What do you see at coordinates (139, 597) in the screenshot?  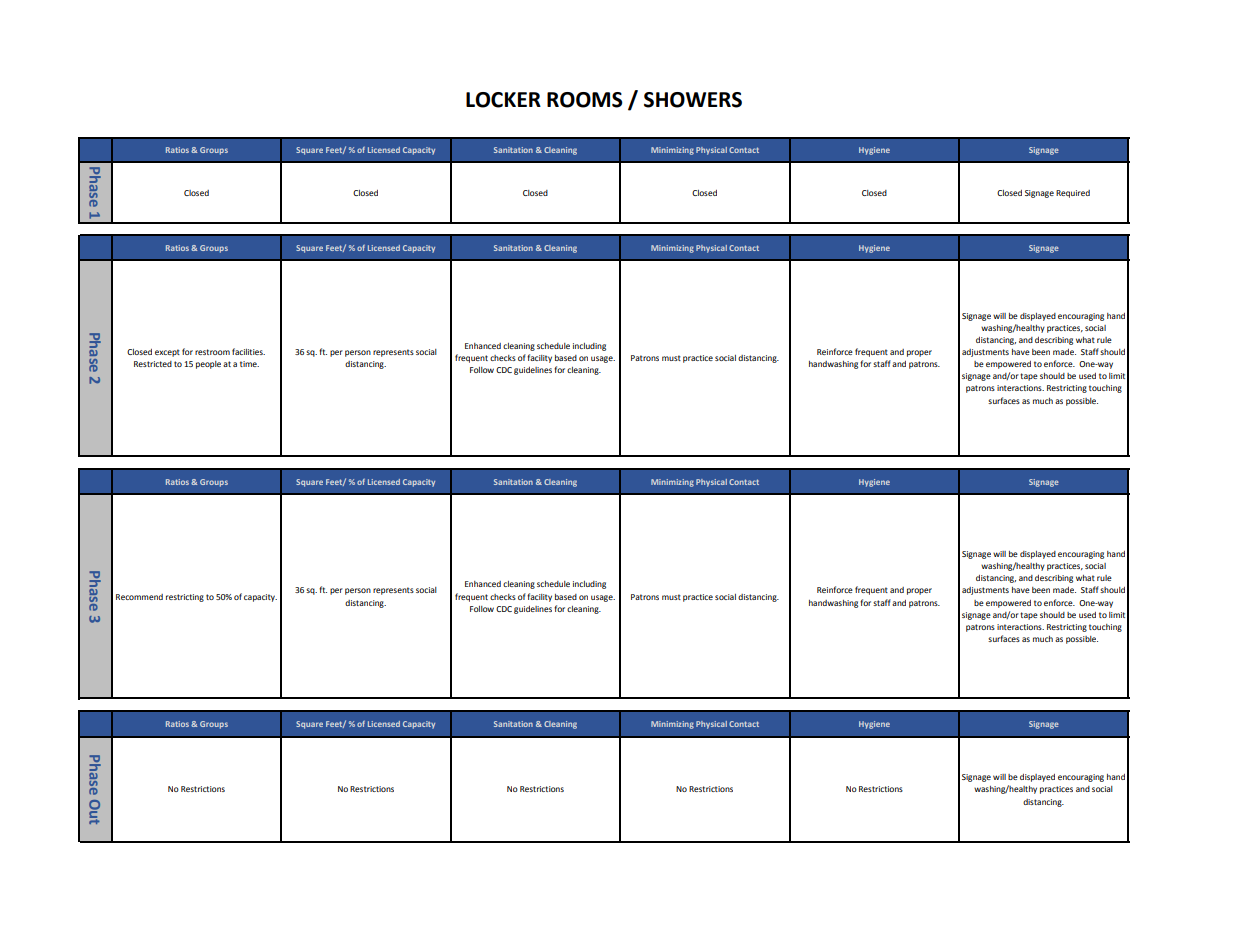 I see `Recommend` at bounding box center [139, 597].
